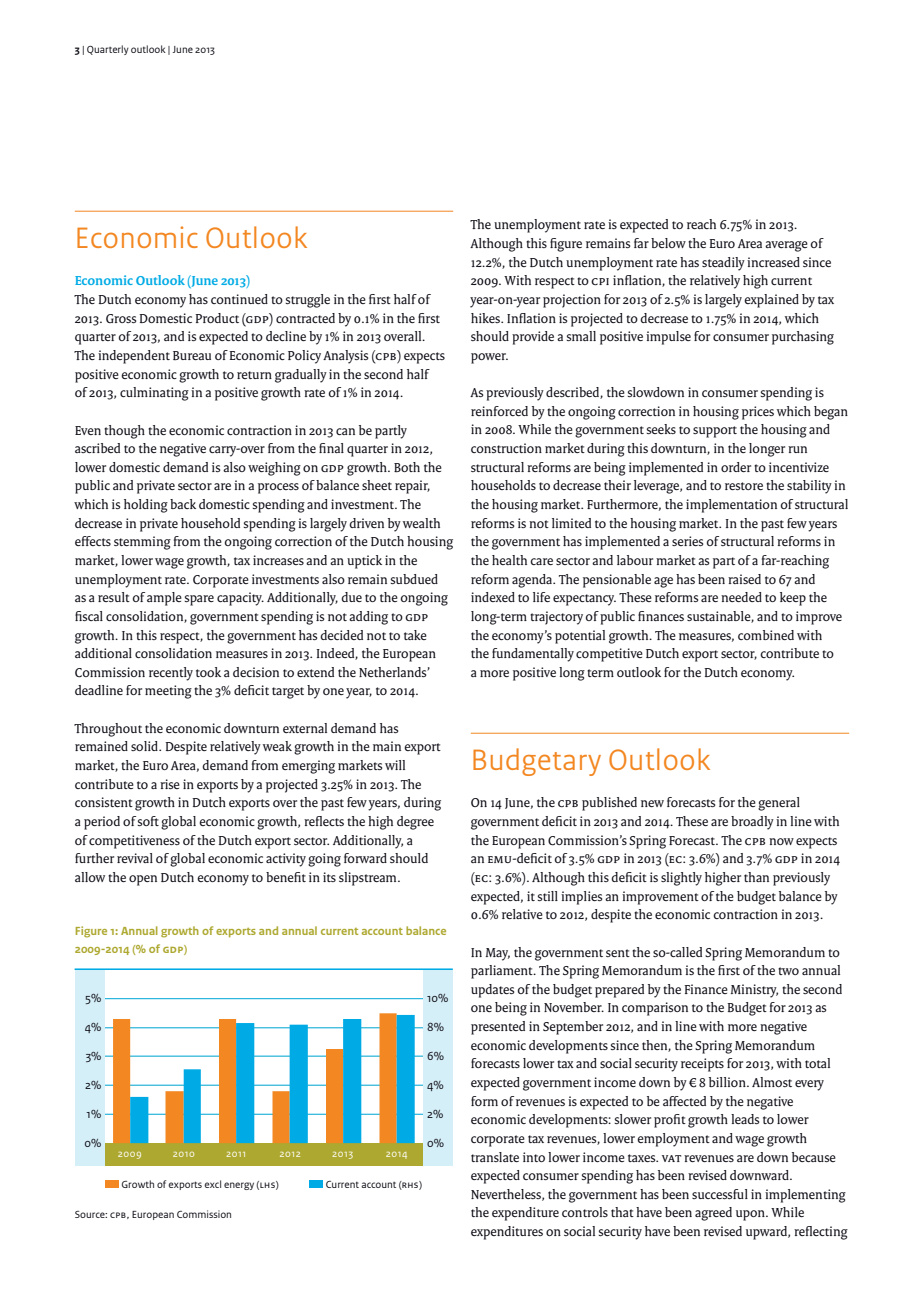  I want to click on continued, so click(239, 299).
